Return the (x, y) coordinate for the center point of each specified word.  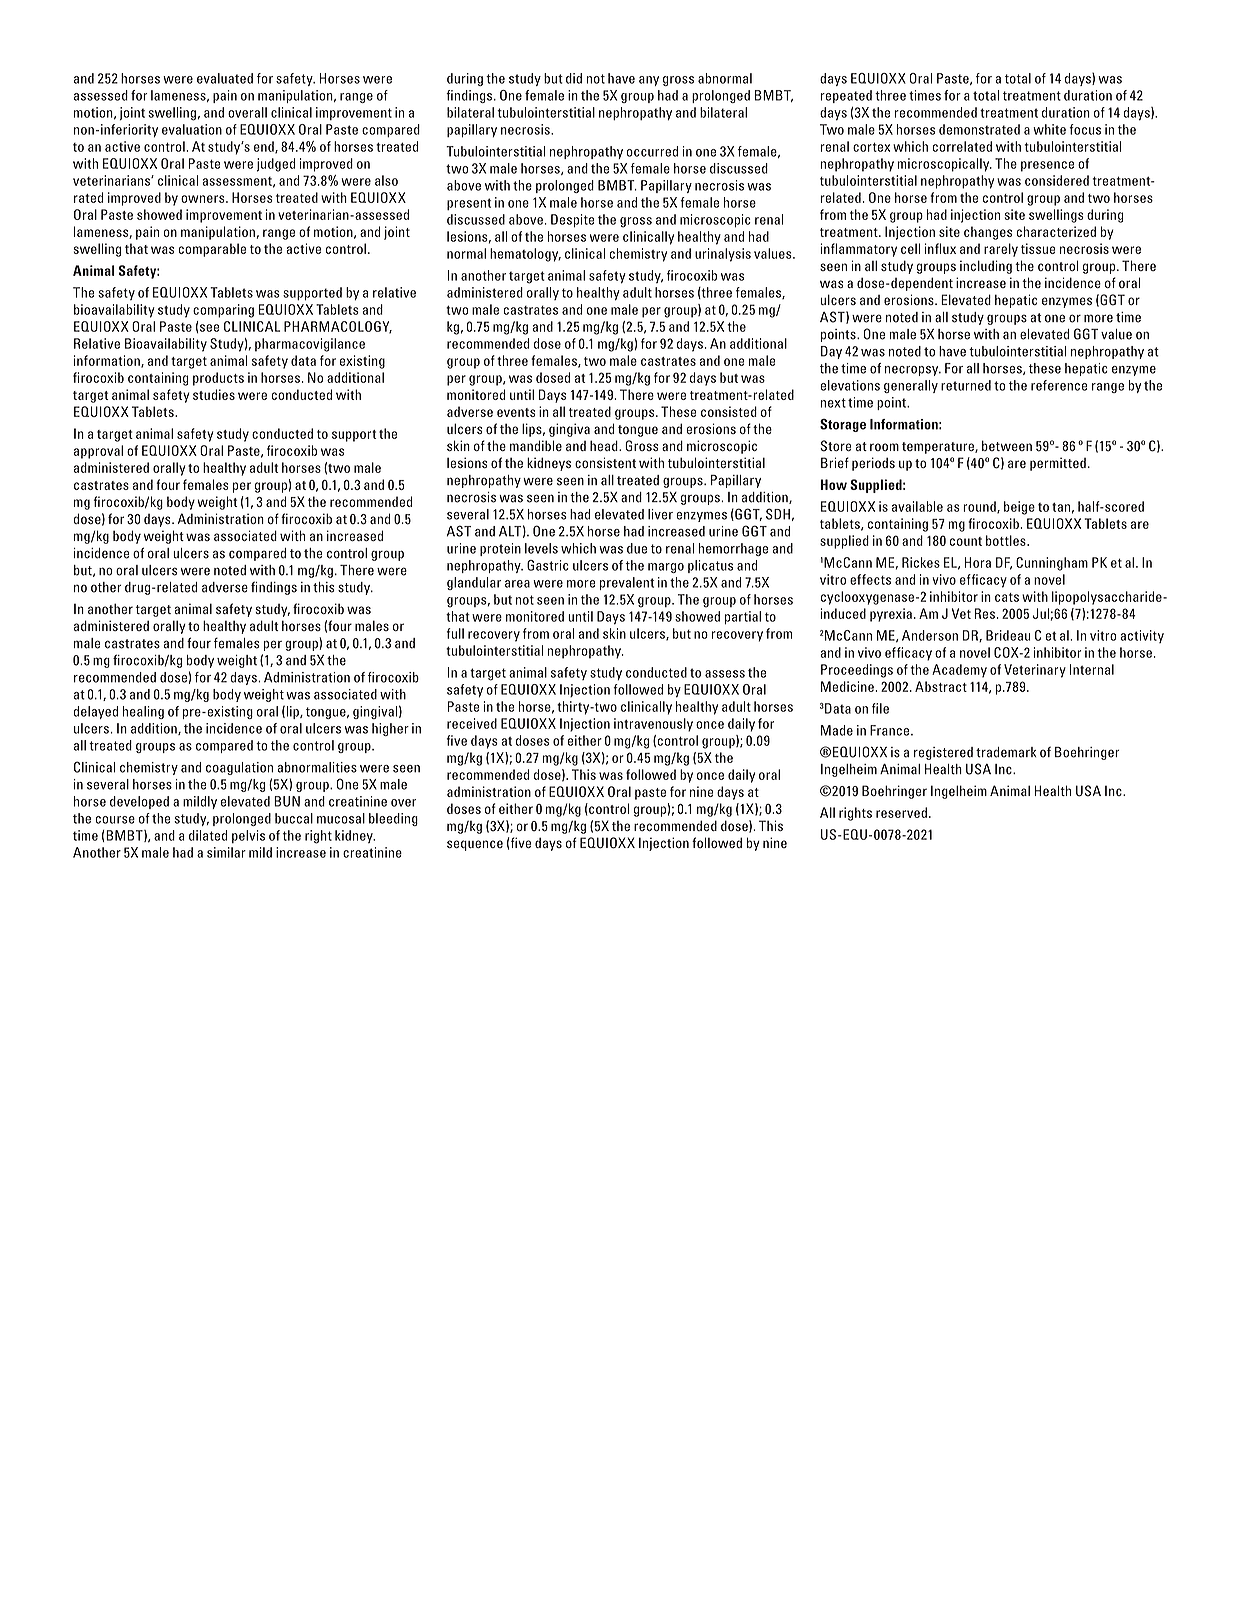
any (649, 81)
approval (98, 452)
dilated (208, 835)
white (1049, 129)
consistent (605, 462)
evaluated (225, 78)
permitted (1058, 464)
